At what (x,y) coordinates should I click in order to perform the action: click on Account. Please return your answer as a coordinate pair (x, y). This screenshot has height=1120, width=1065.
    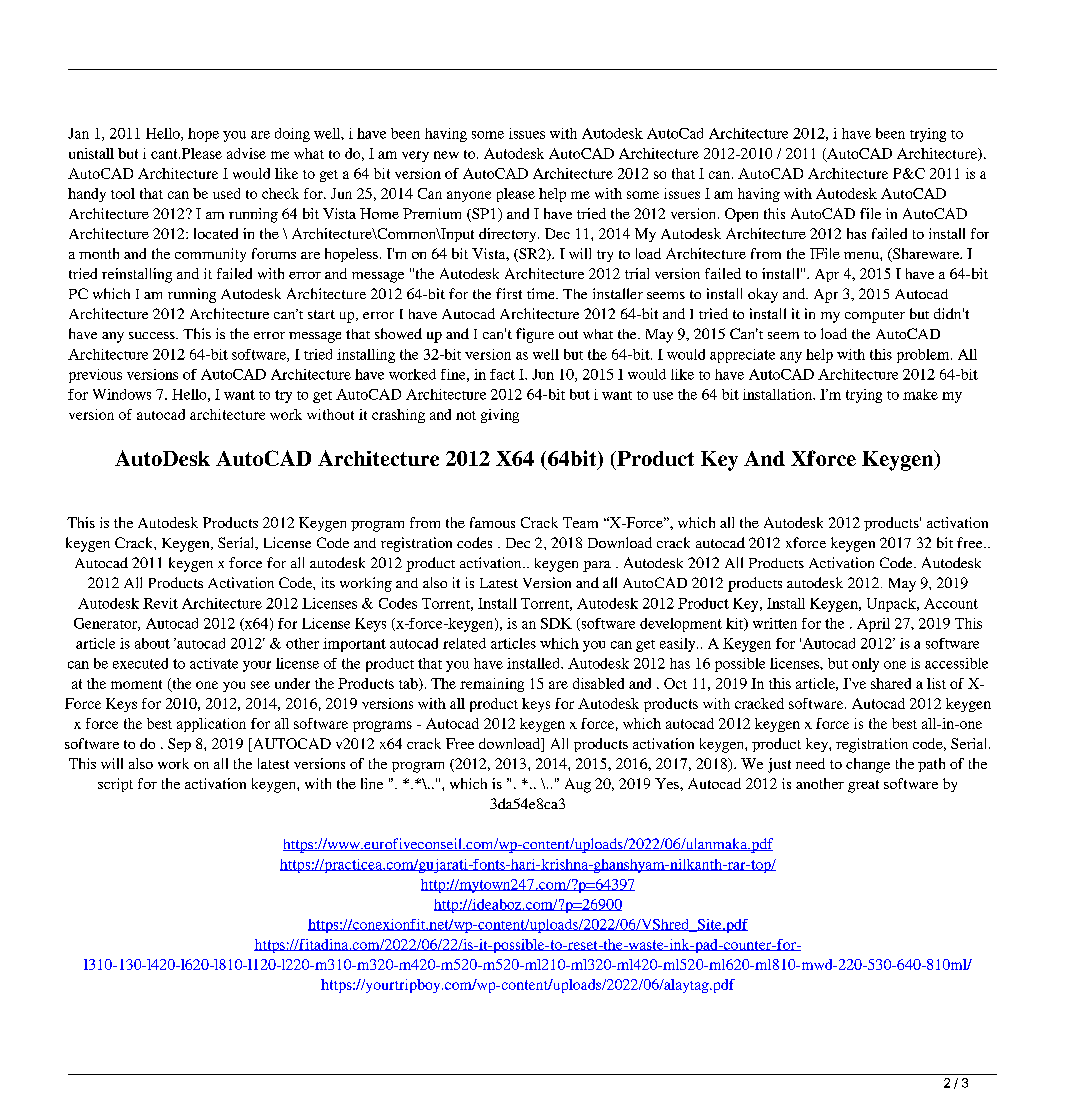
    Looking at the image, I should click on (951, 603).
